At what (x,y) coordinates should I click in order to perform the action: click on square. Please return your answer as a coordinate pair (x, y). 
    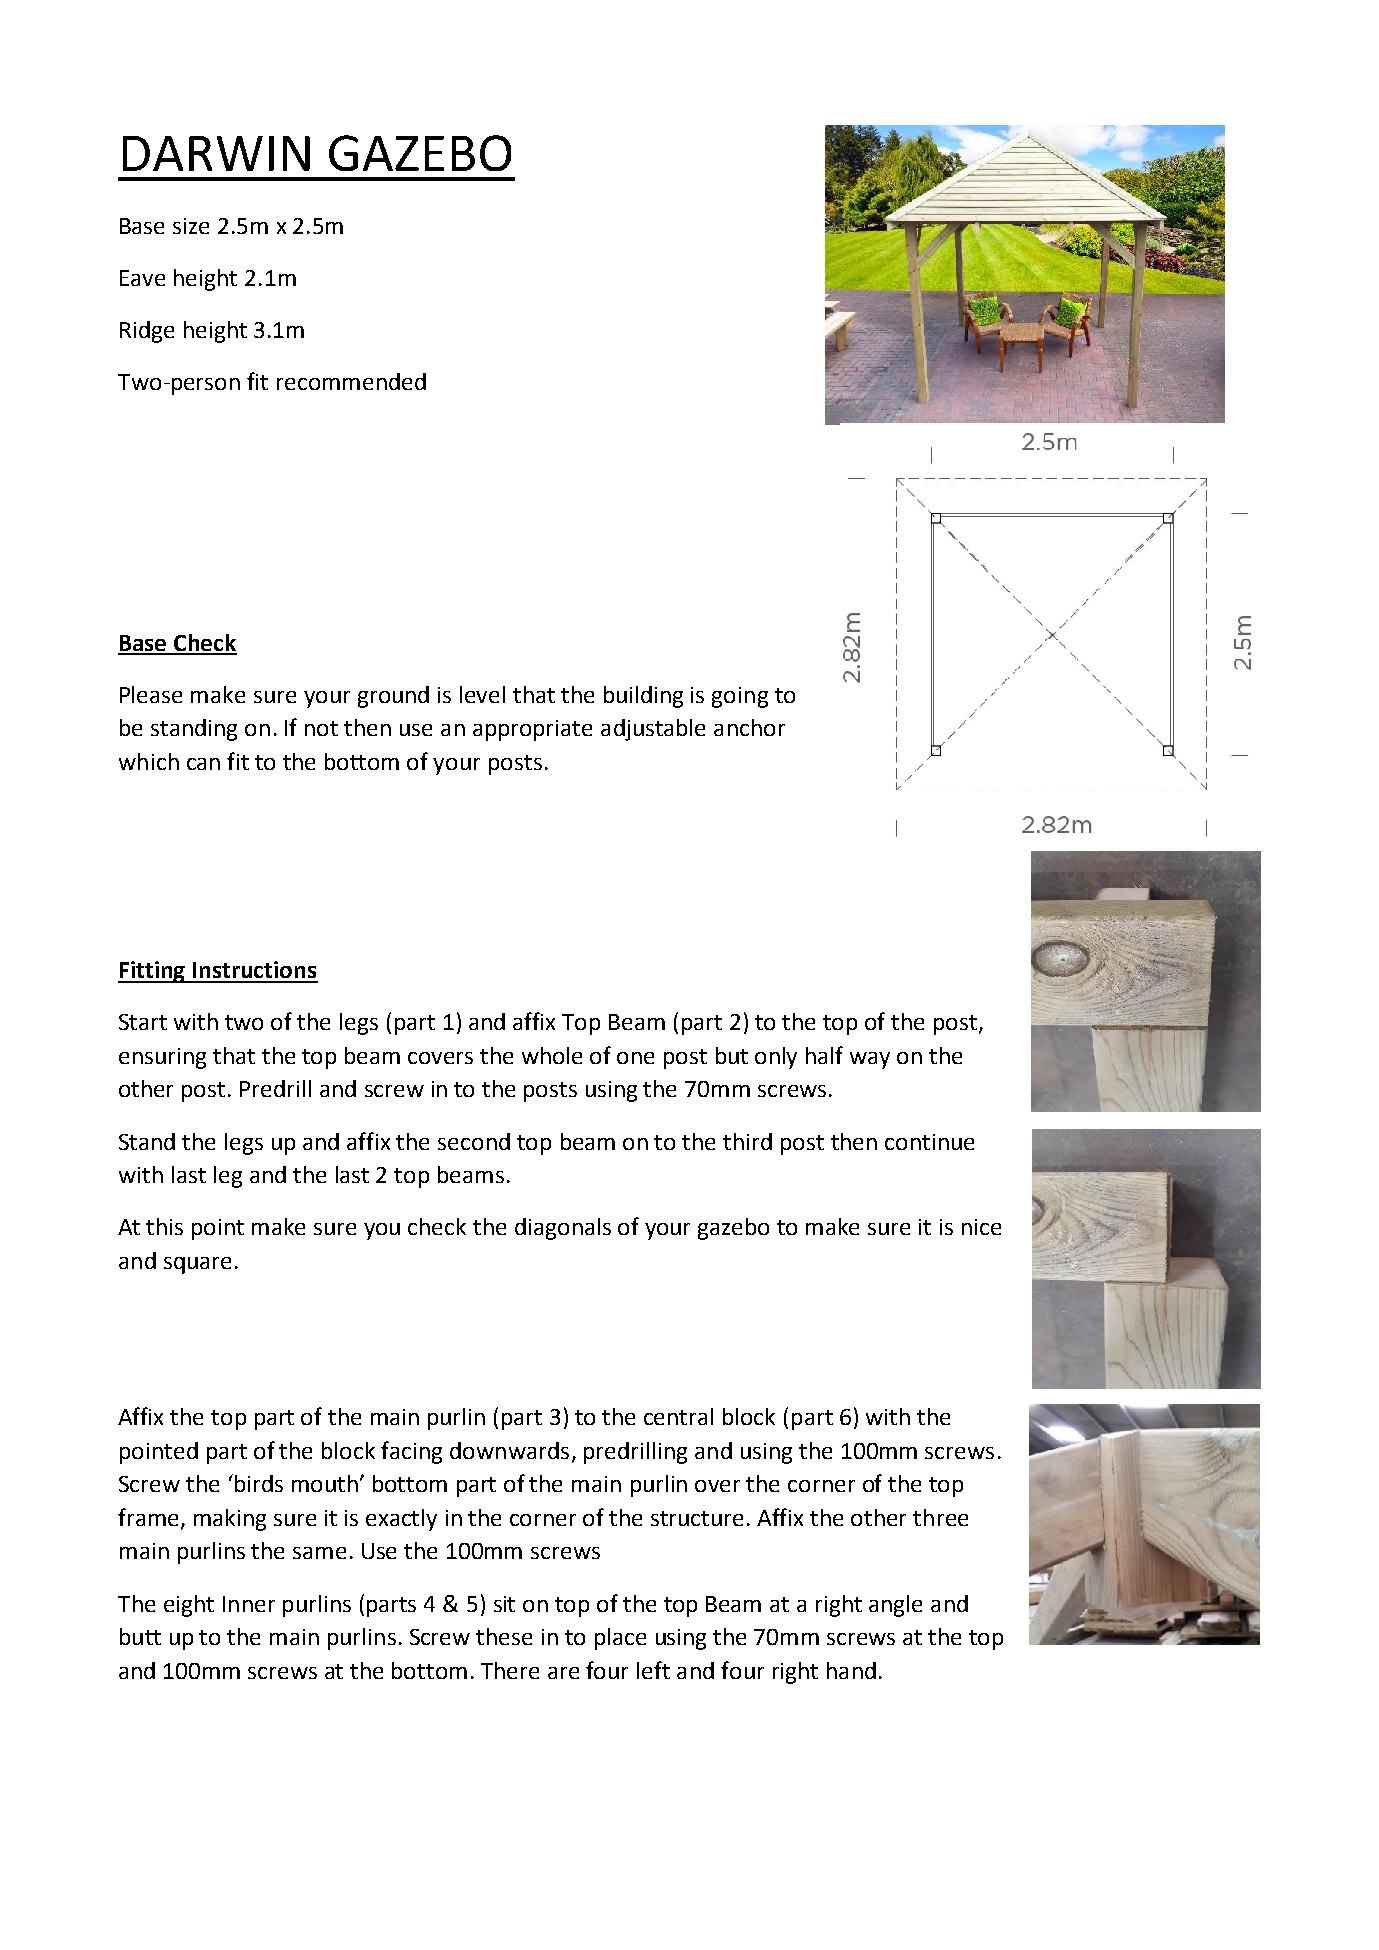
    Looking at the image, I should click on (197, 1265).
